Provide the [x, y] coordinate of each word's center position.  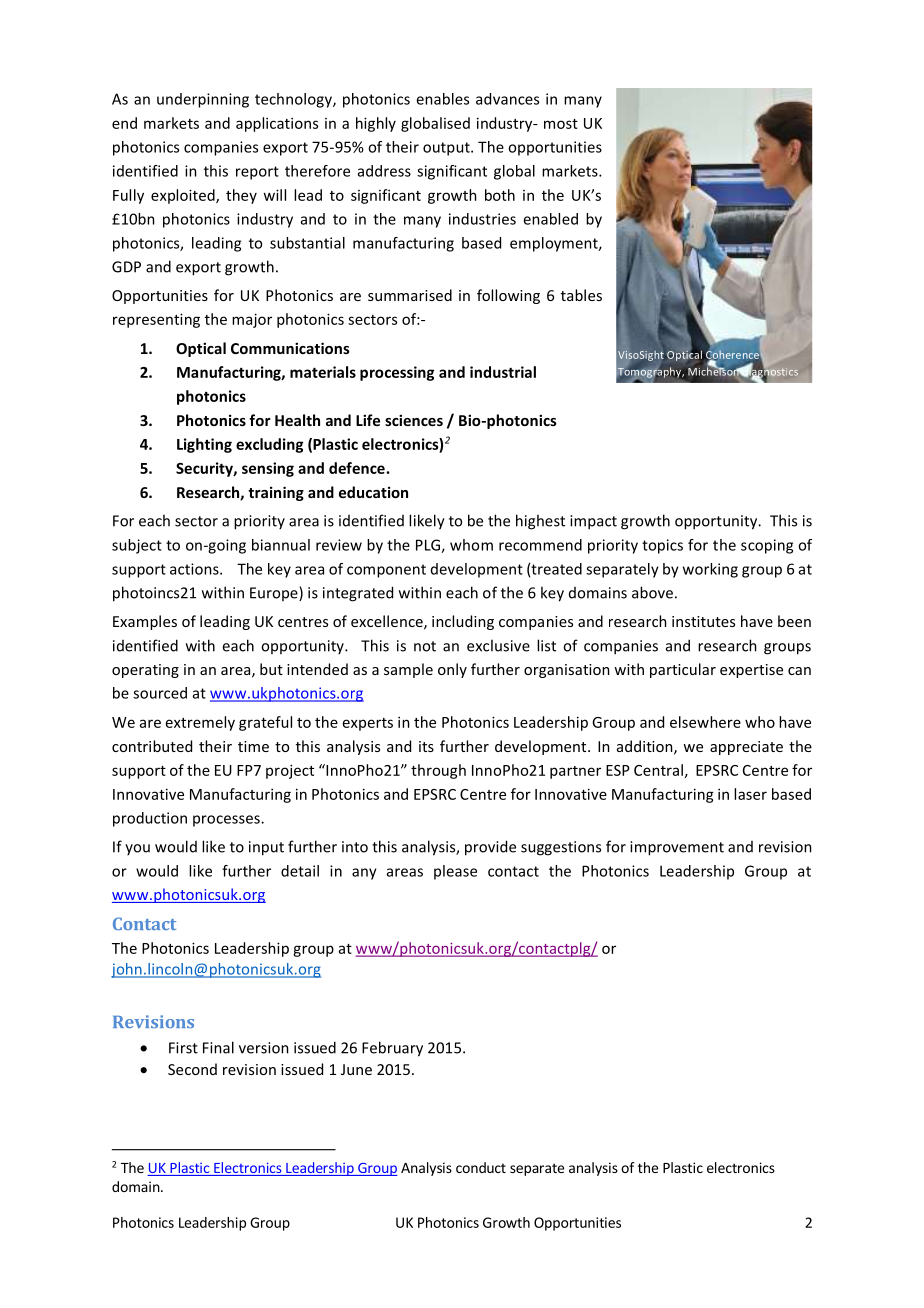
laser [750, 794]
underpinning [203, 100]
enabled [550, 219]
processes [227, 821]
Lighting [204, 445]
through [438, 771]
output [447, 149]
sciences [414, 420]
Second [192, 1069]
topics [662, 546]
